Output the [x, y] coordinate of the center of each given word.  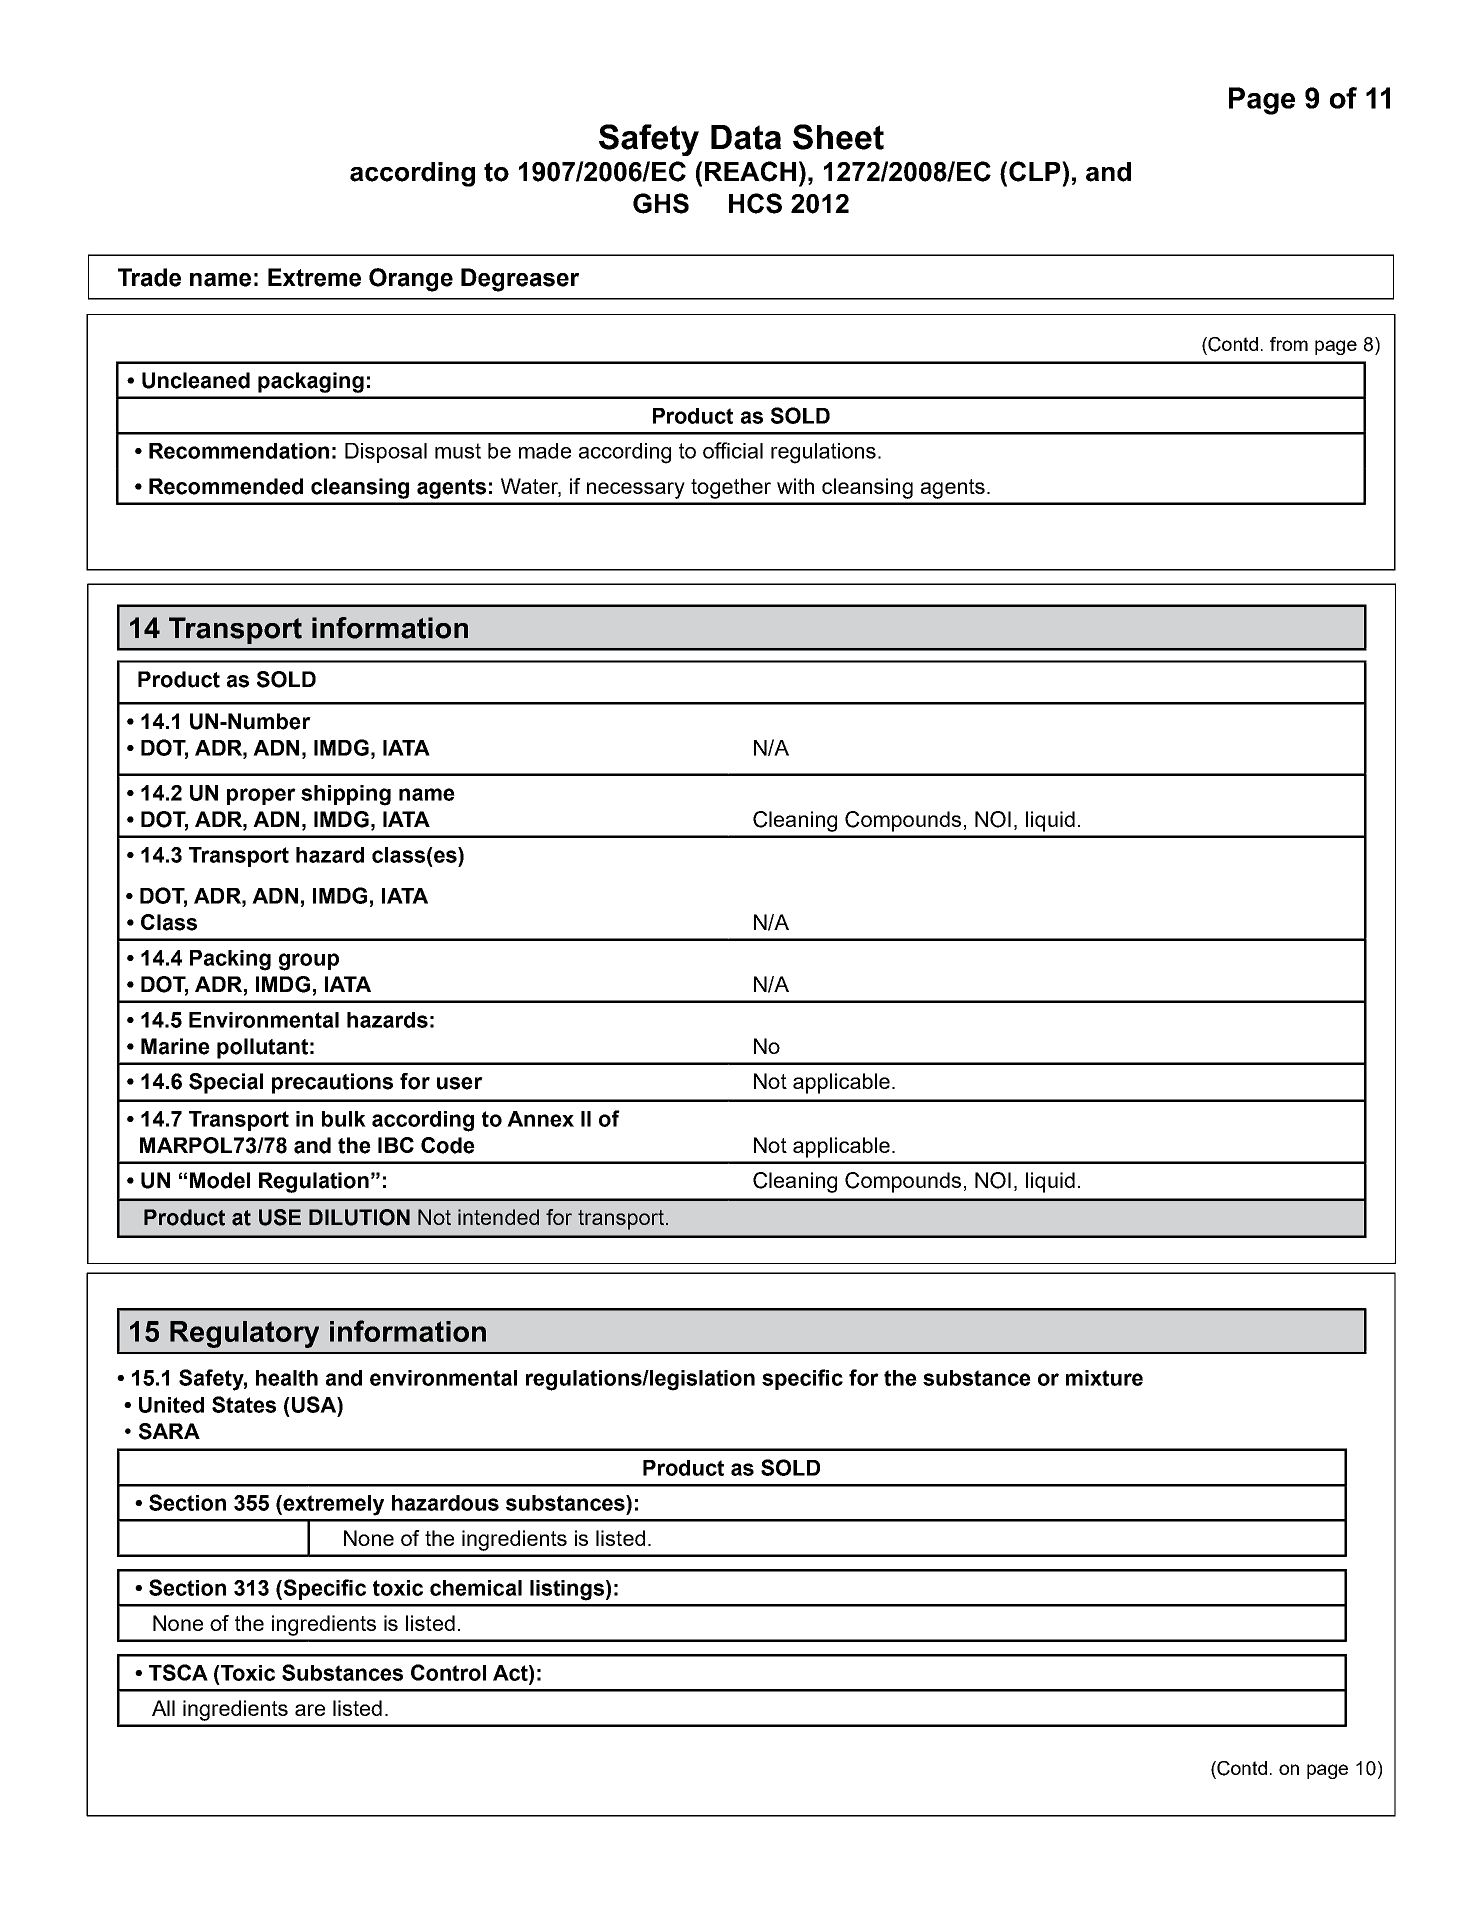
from [1289, 344]
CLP [1036, 171]
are [310, 1710]
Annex [540, 1119]
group [309, 962]
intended [498, 1217]
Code [448, 1145]
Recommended [226, 486]
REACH [750, 171]
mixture [1104, 1378]
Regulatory [244, 1334]
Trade [149, 277]
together [731, 488]
